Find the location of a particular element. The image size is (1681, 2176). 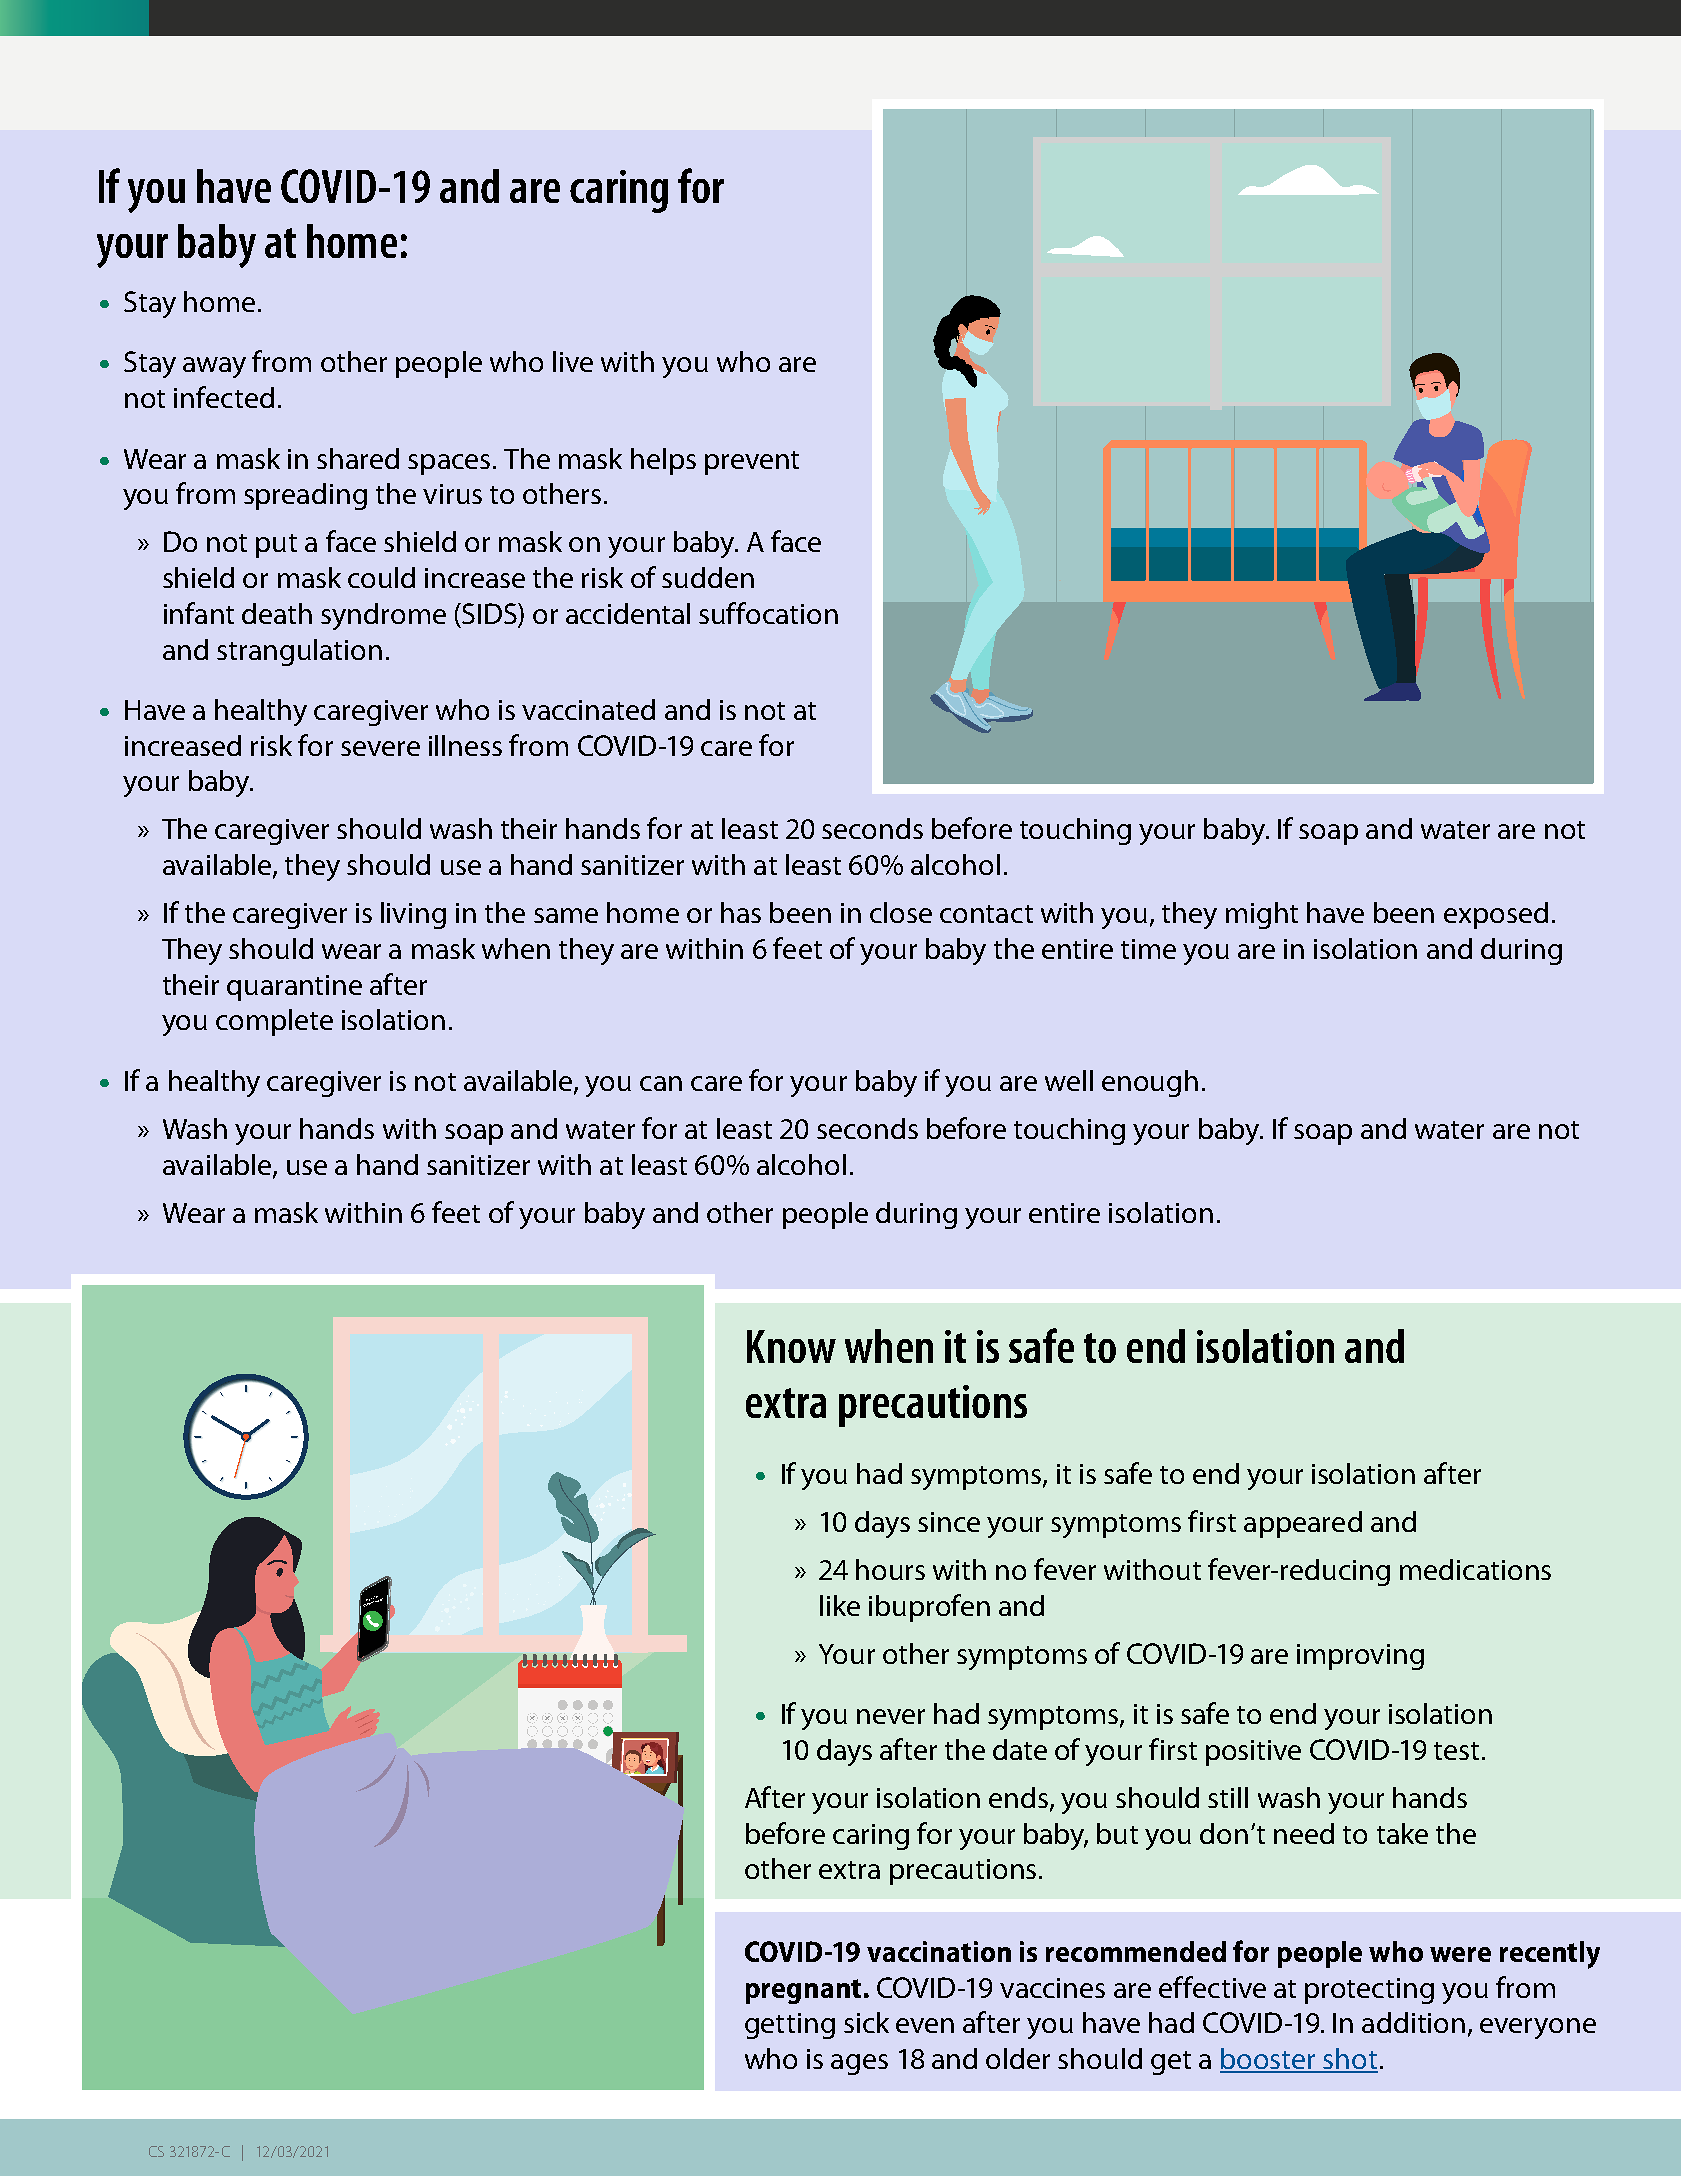

since is located at coordinates (949, 1522).
